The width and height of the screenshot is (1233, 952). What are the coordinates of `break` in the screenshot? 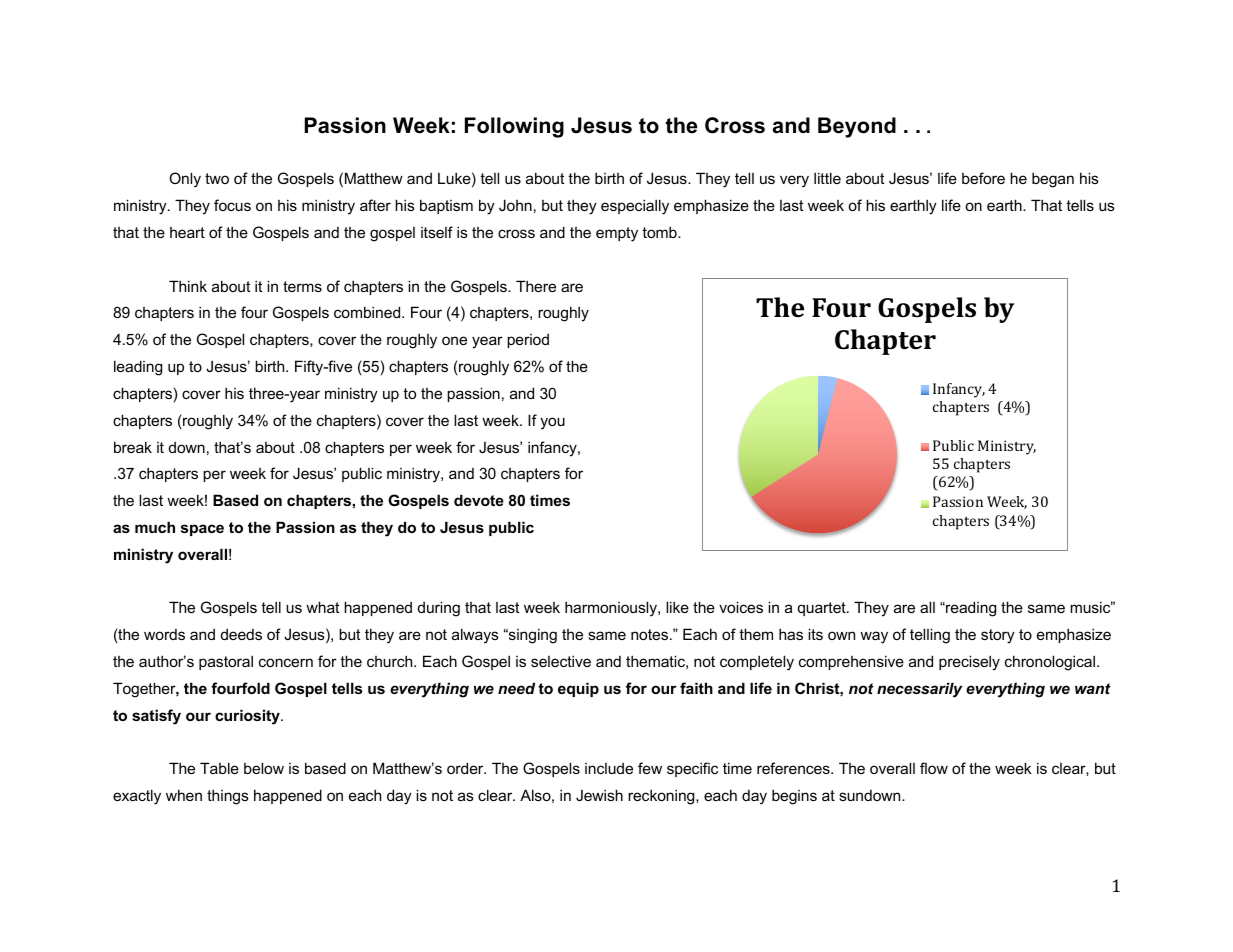 It's located at (133, 447).
